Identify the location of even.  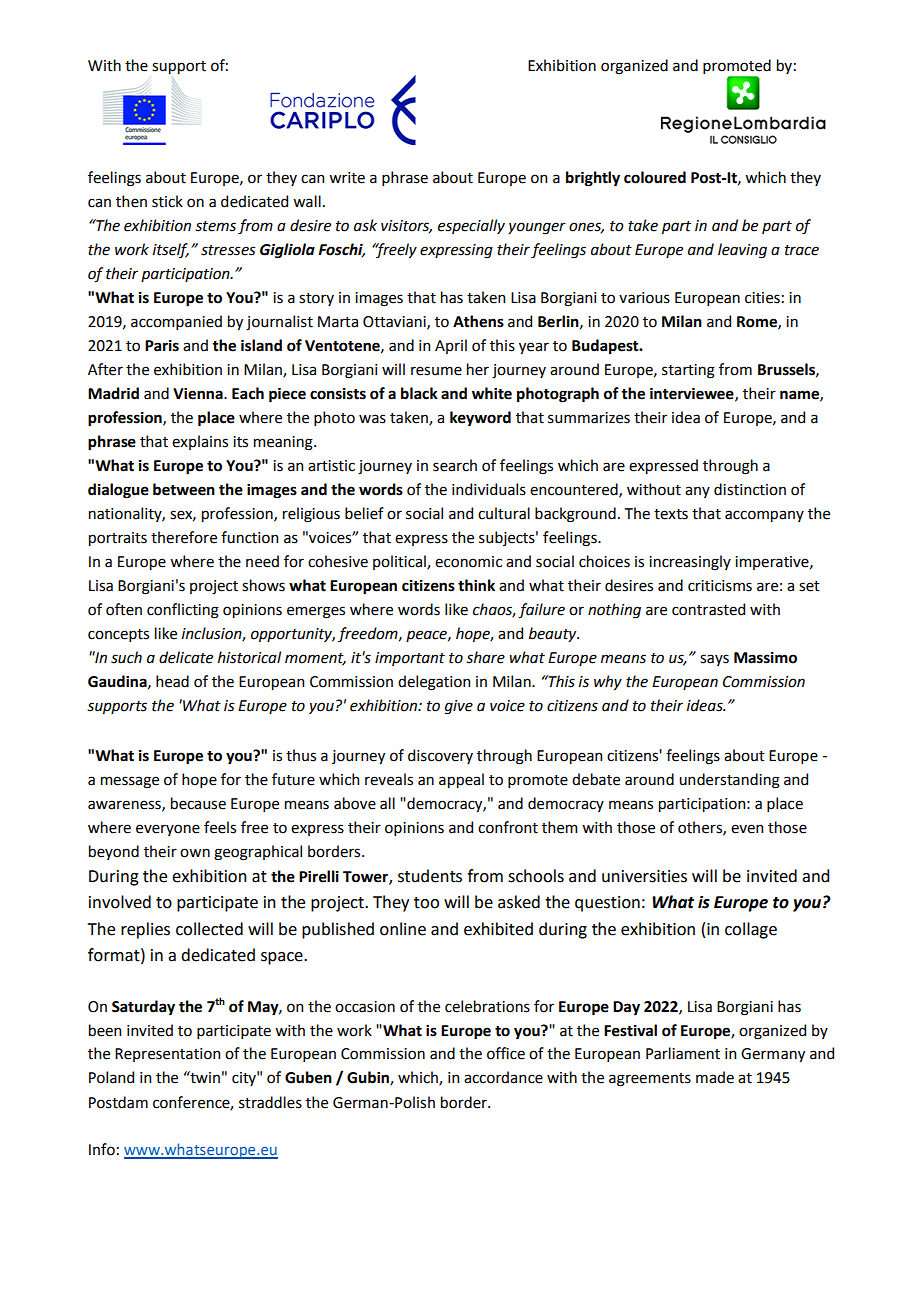
(747, 829).
